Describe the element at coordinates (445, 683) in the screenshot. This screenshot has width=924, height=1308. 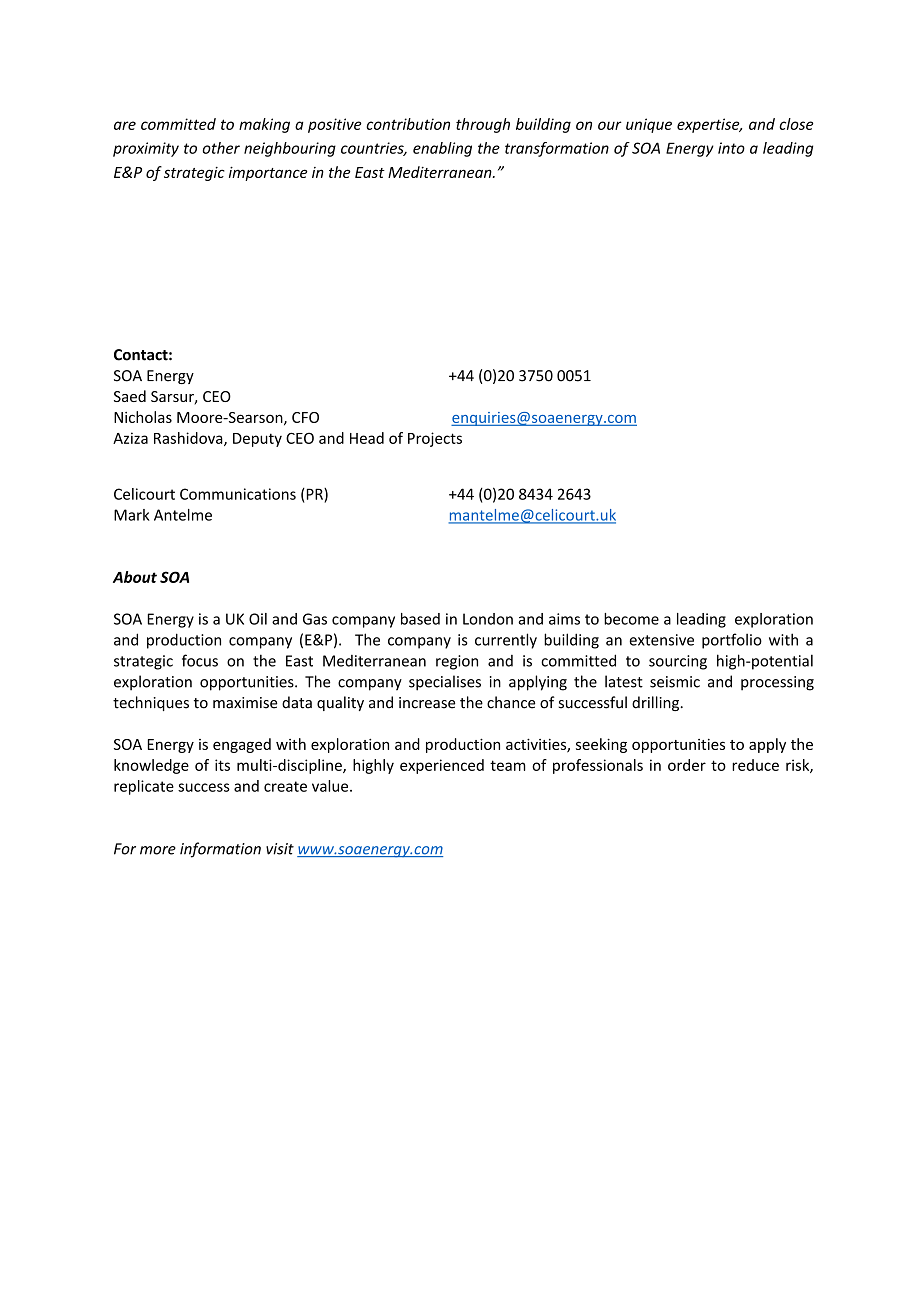
I see `specialises` at that location.
